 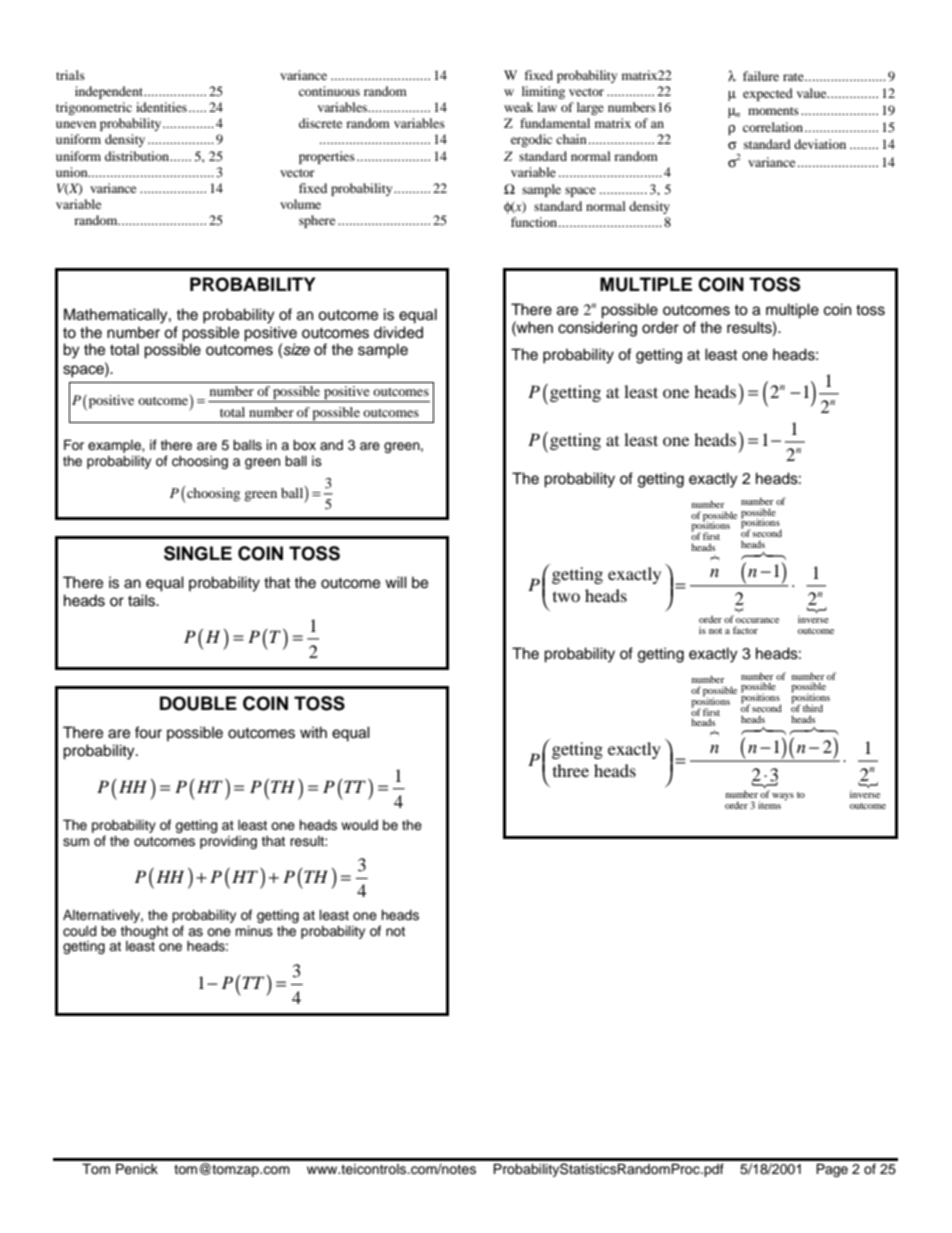 I want to click on occurance, so click(x=757, y=620).
